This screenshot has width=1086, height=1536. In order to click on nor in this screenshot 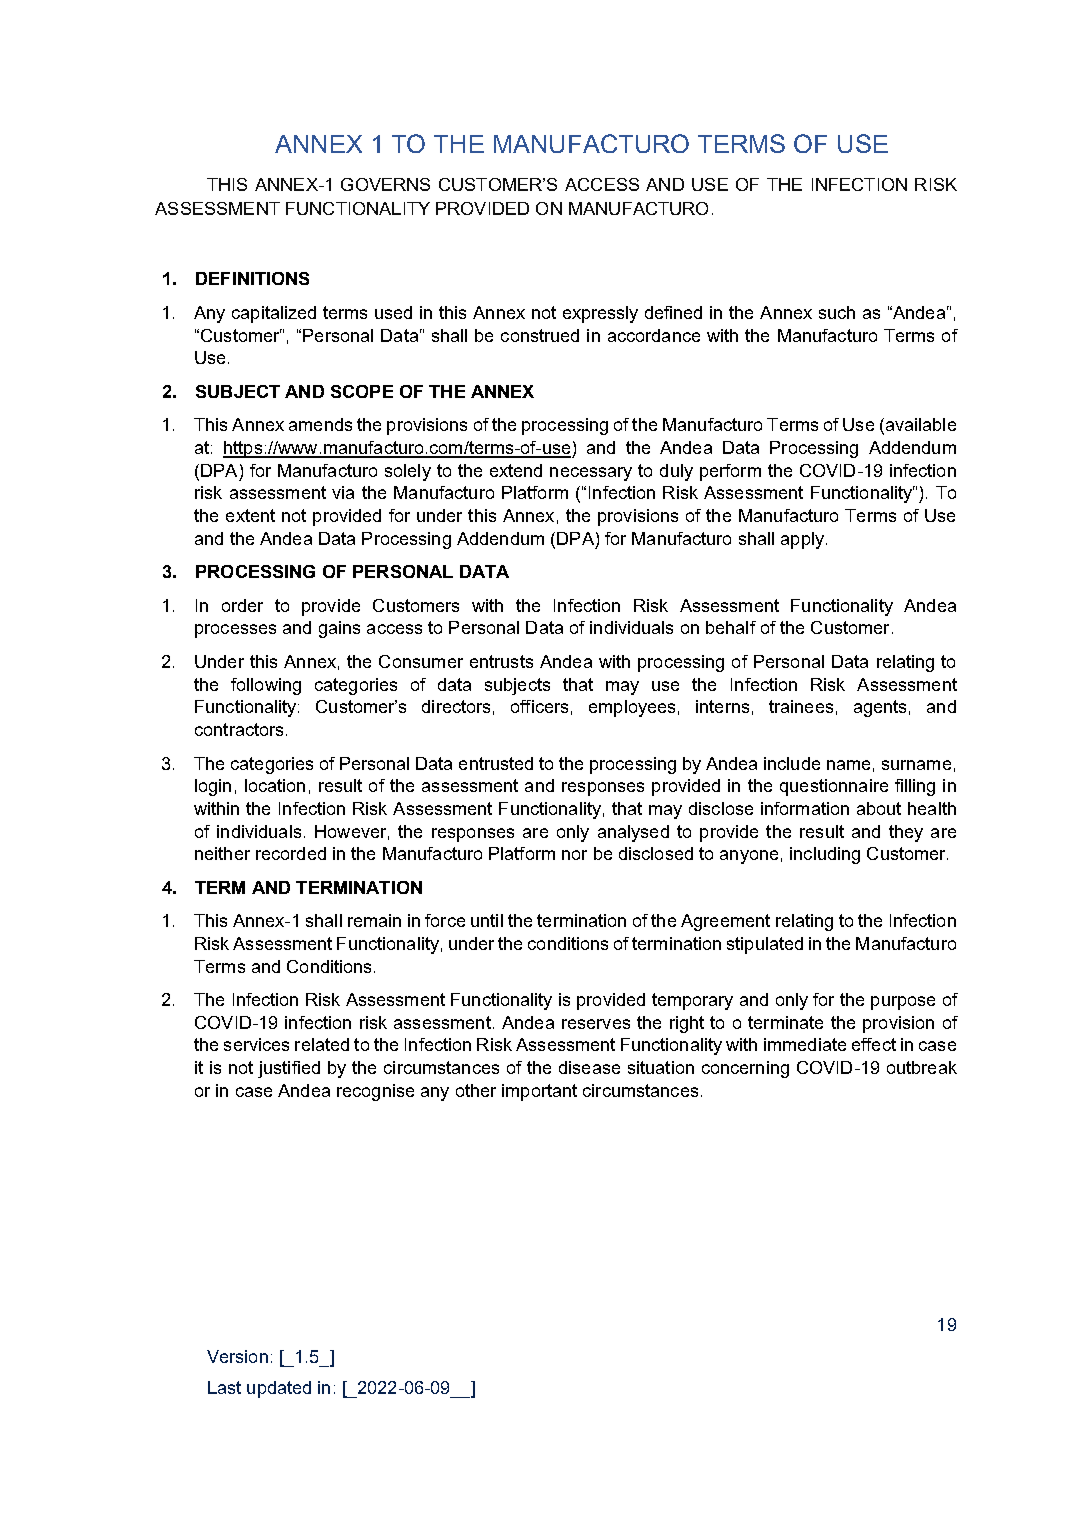, I will do `click(574, 855)`.
